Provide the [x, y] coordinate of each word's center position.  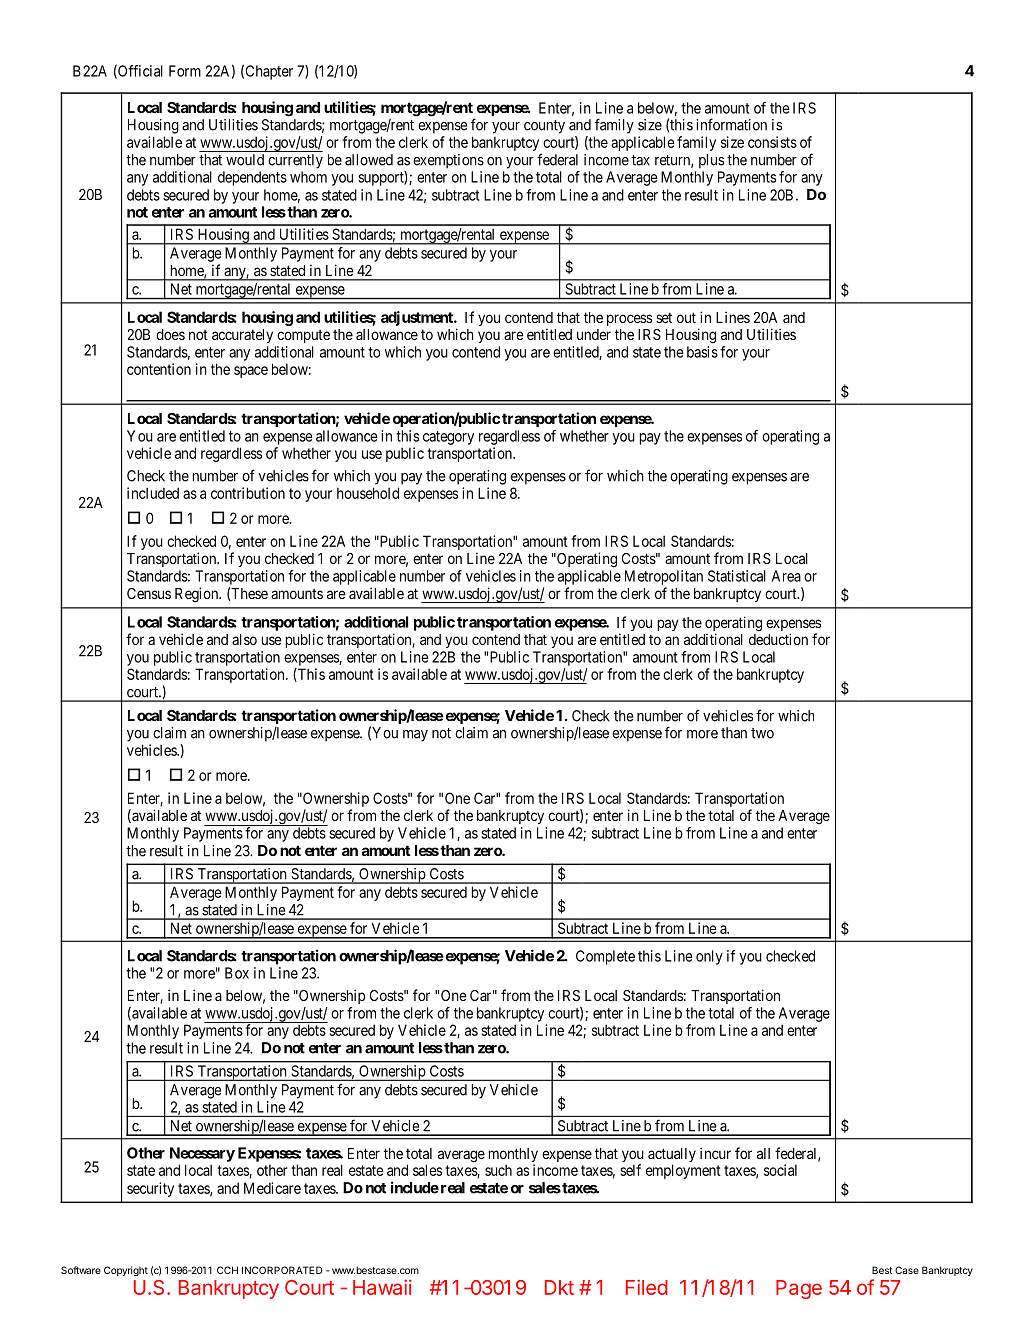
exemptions [448, 161]
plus [711, 161]
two [762, 733]
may [415, 736]
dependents [252, 178]
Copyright [126, 1271]
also [244, 639]
